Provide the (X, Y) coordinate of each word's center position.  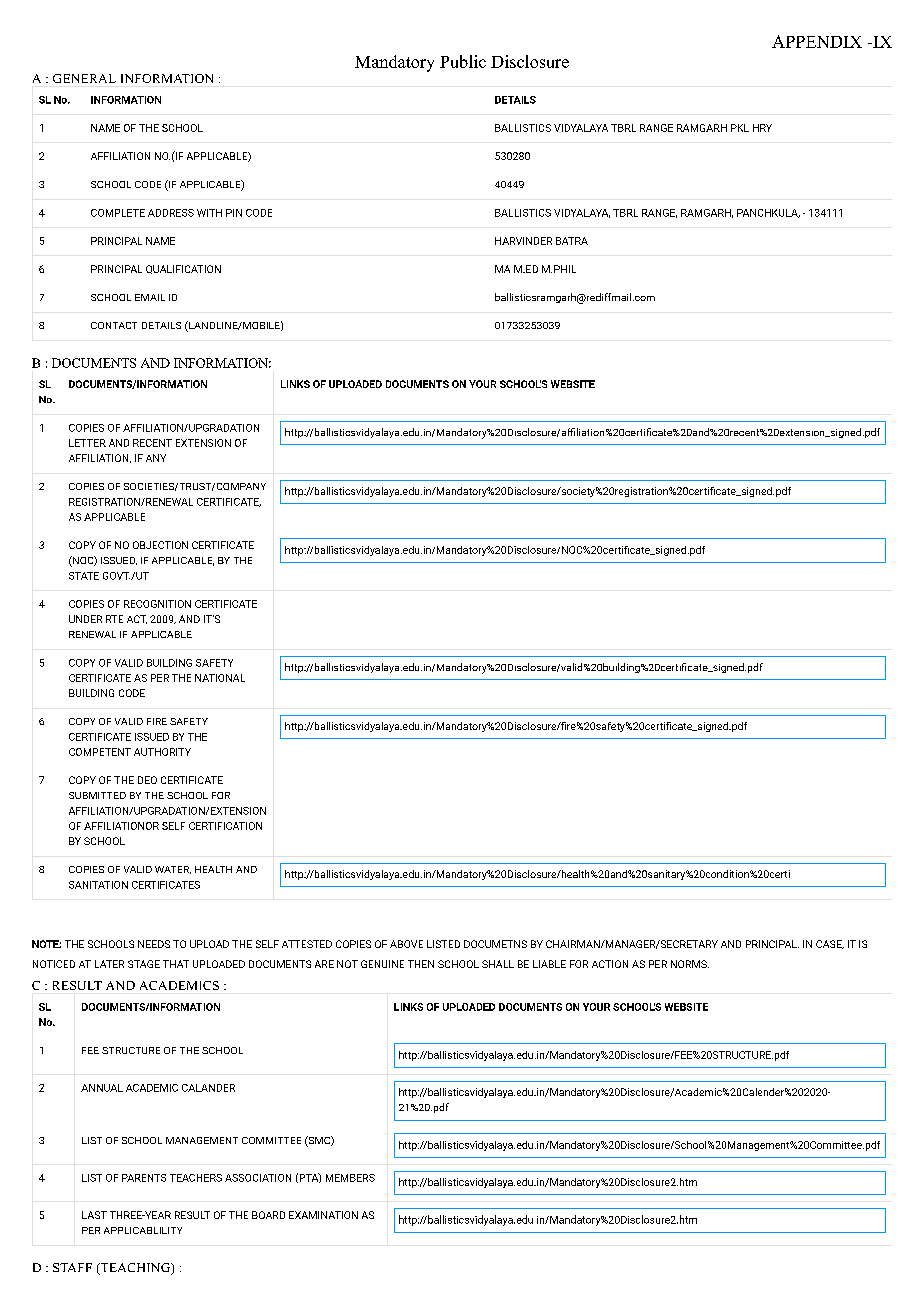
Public (463, 61)
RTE (114, 619)
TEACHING (135, 1269)
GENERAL (84, 78)
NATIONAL (220, 678)
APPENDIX (817, 41)
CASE (830, 944)
